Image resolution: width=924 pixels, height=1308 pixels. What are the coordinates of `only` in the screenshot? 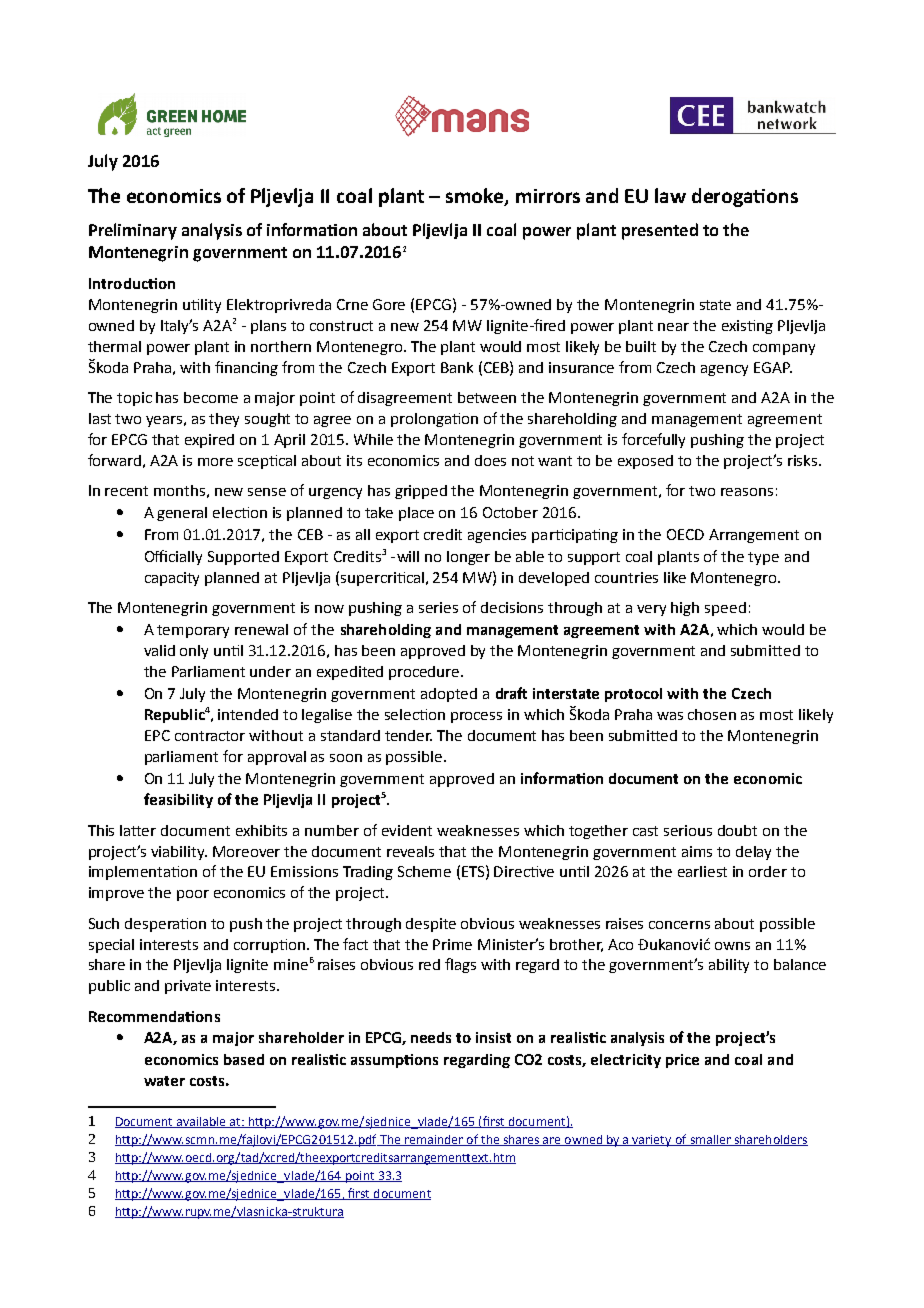 It's located at (194, 652).
